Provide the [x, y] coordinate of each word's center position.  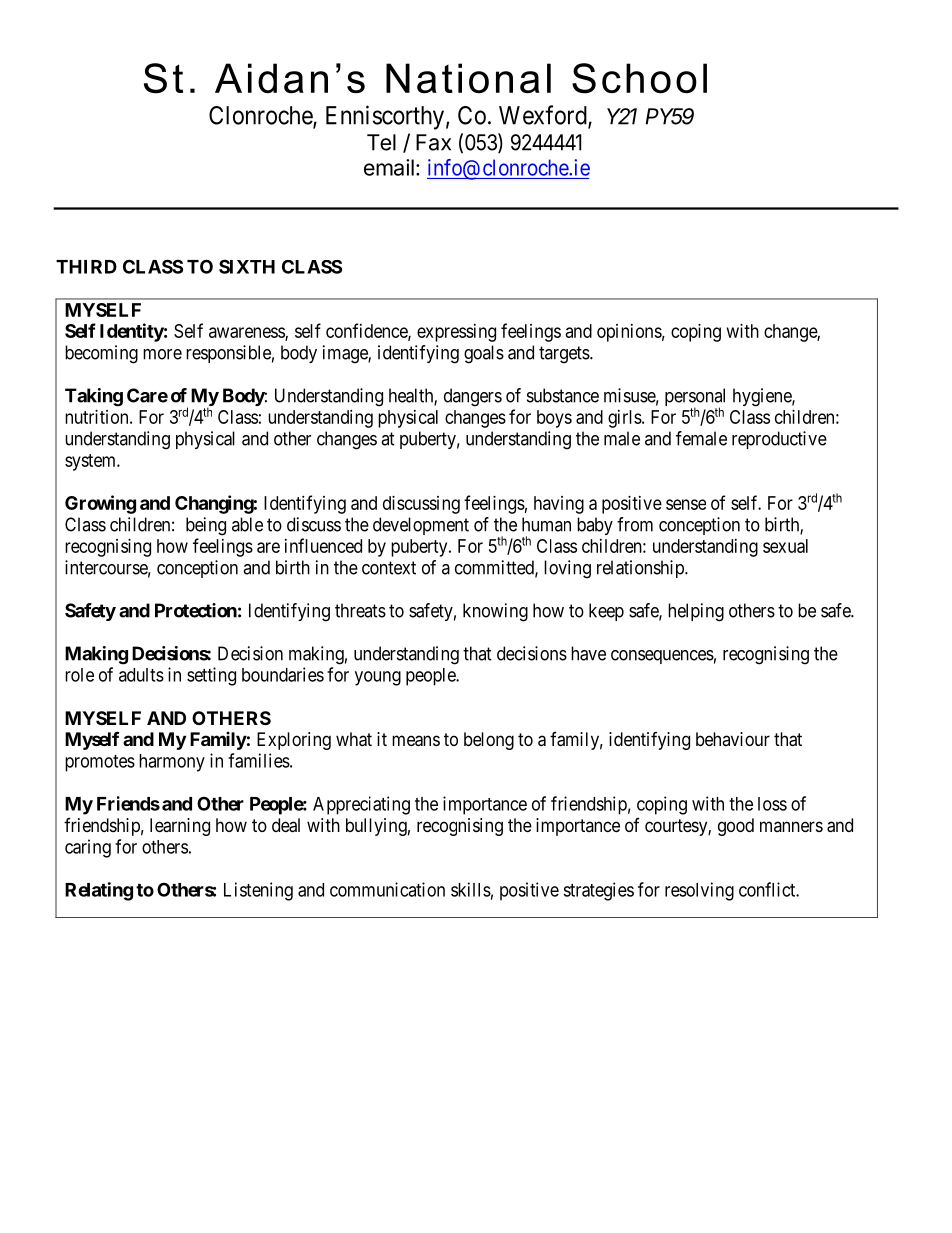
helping [696, 612]
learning [180, 827]
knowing [495, 612]
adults [141, 675]
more [162, 354]
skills [471, 889]
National [468, 78]
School [639, 78]
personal [695, 398]
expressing [456, 333]
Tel [381, 142]
